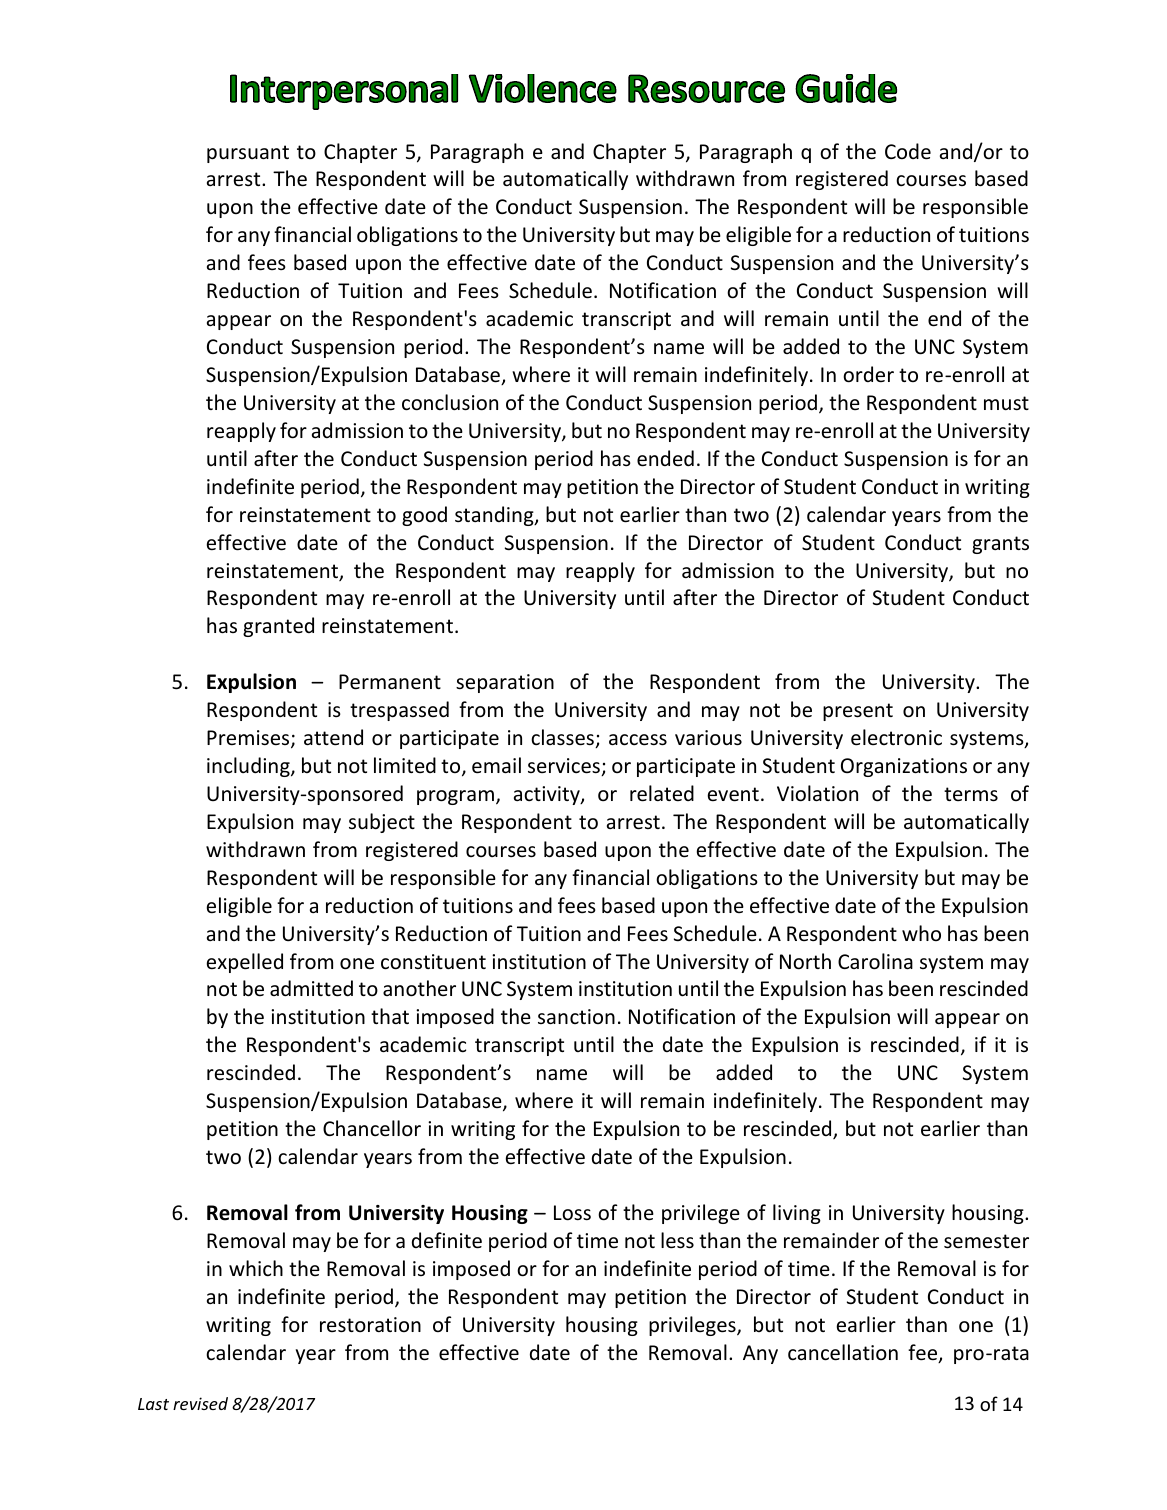 This screenshot has width=1167, height=1510. Describe the element at coordinates (450, 402) in the screenshot. I see `conclusion` at that location.
